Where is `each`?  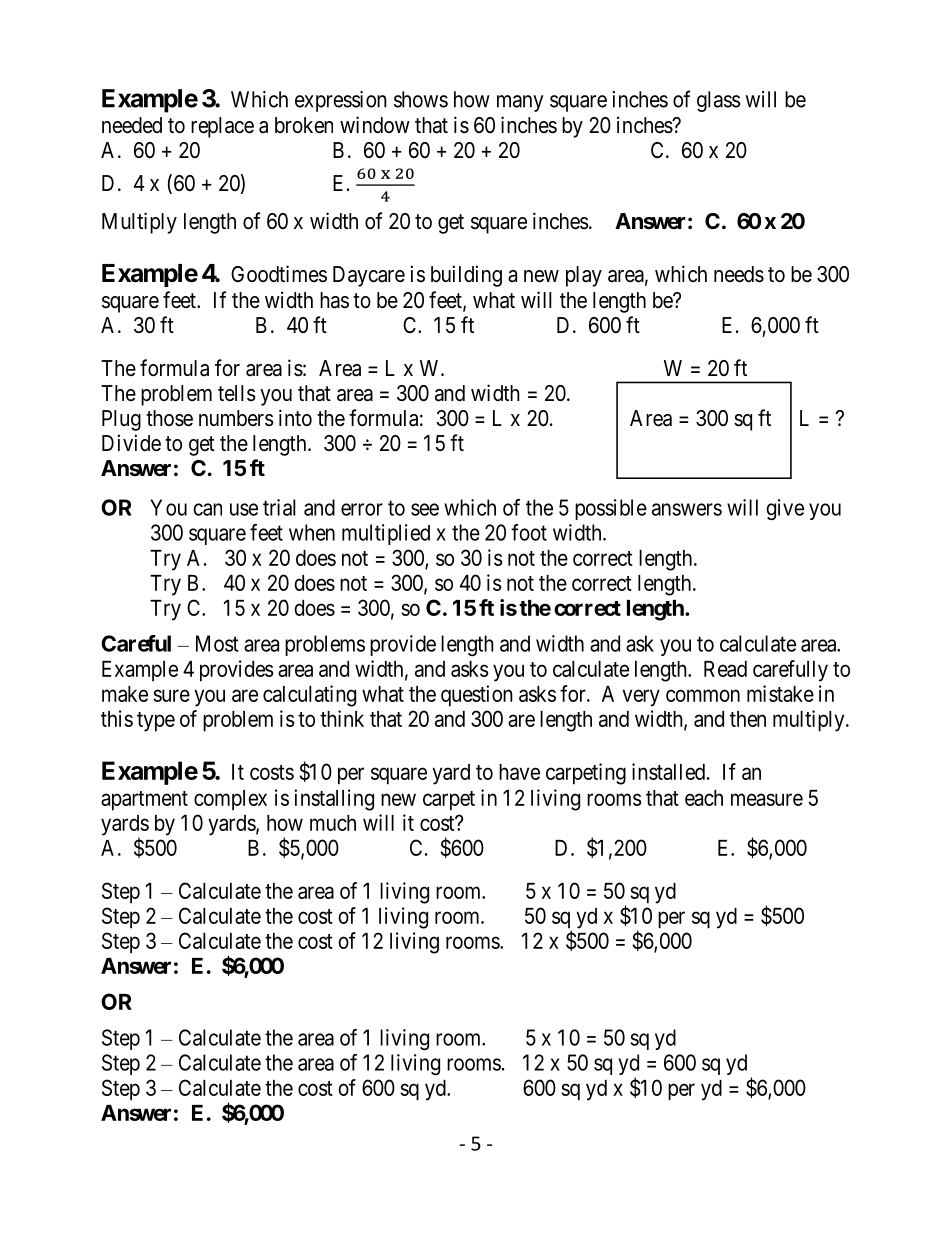
each is located at coordinates (704, 798).
